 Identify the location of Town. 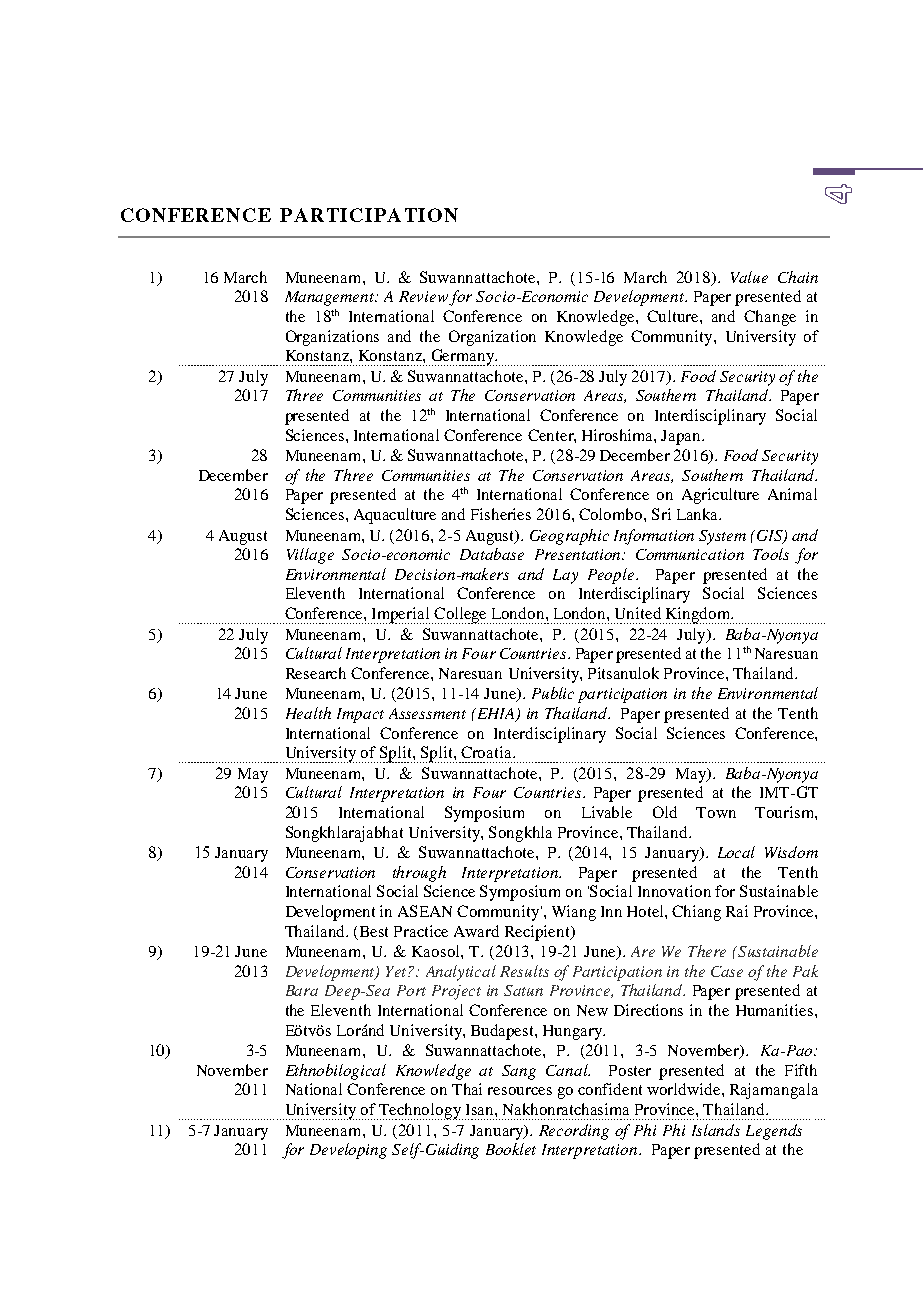
(716, 812).
